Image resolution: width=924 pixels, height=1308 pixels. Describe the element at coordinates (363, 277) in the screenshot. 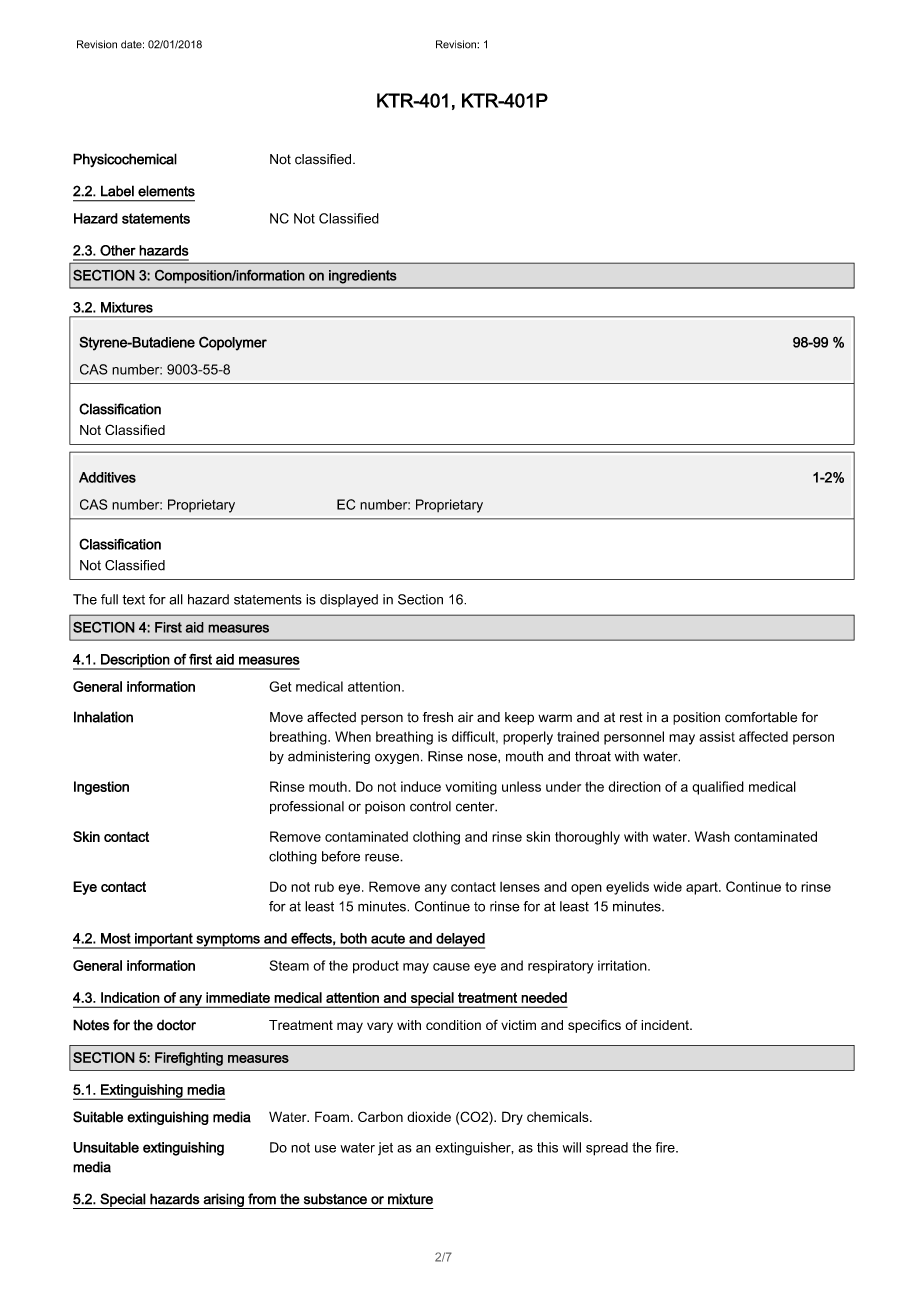

I see `ingredients` at that location.
